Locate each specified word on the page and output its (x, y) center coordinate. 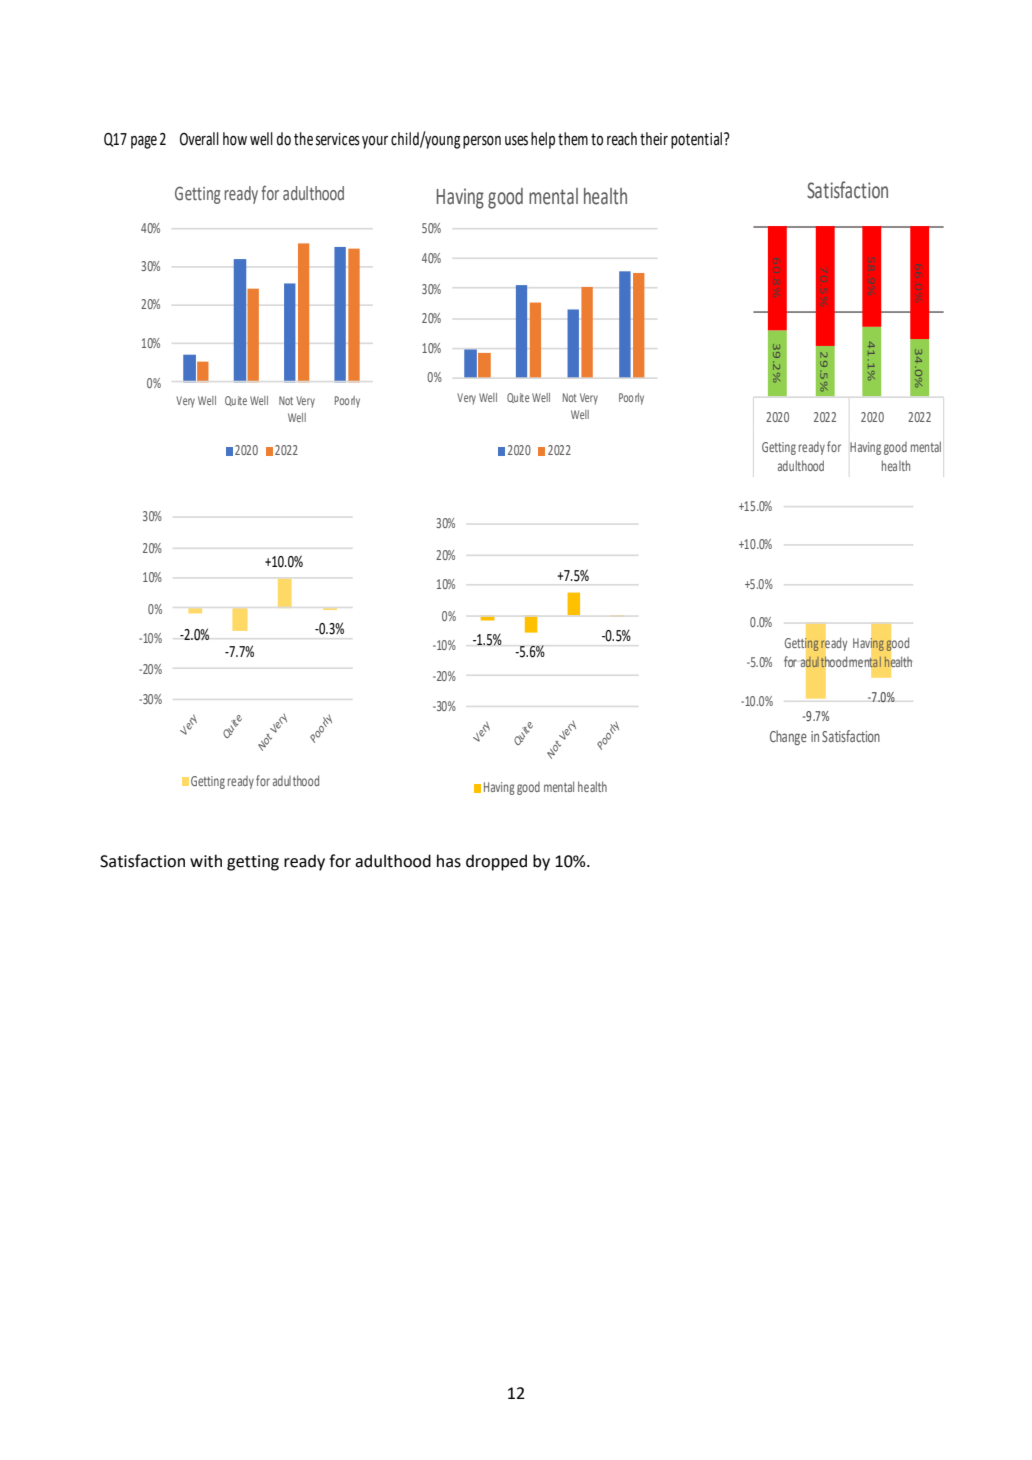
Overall (199, 139)
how (235, 139)
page (144, 142)
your (375, 142)
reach (622, 139)
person (482, 142)
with (206, 861)
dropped (496, 862)
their (654, 139)
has (449, 861)
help (543, 140)
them (573, 139)
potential (696, 140)
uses (516, 141)
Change (788, 737)
